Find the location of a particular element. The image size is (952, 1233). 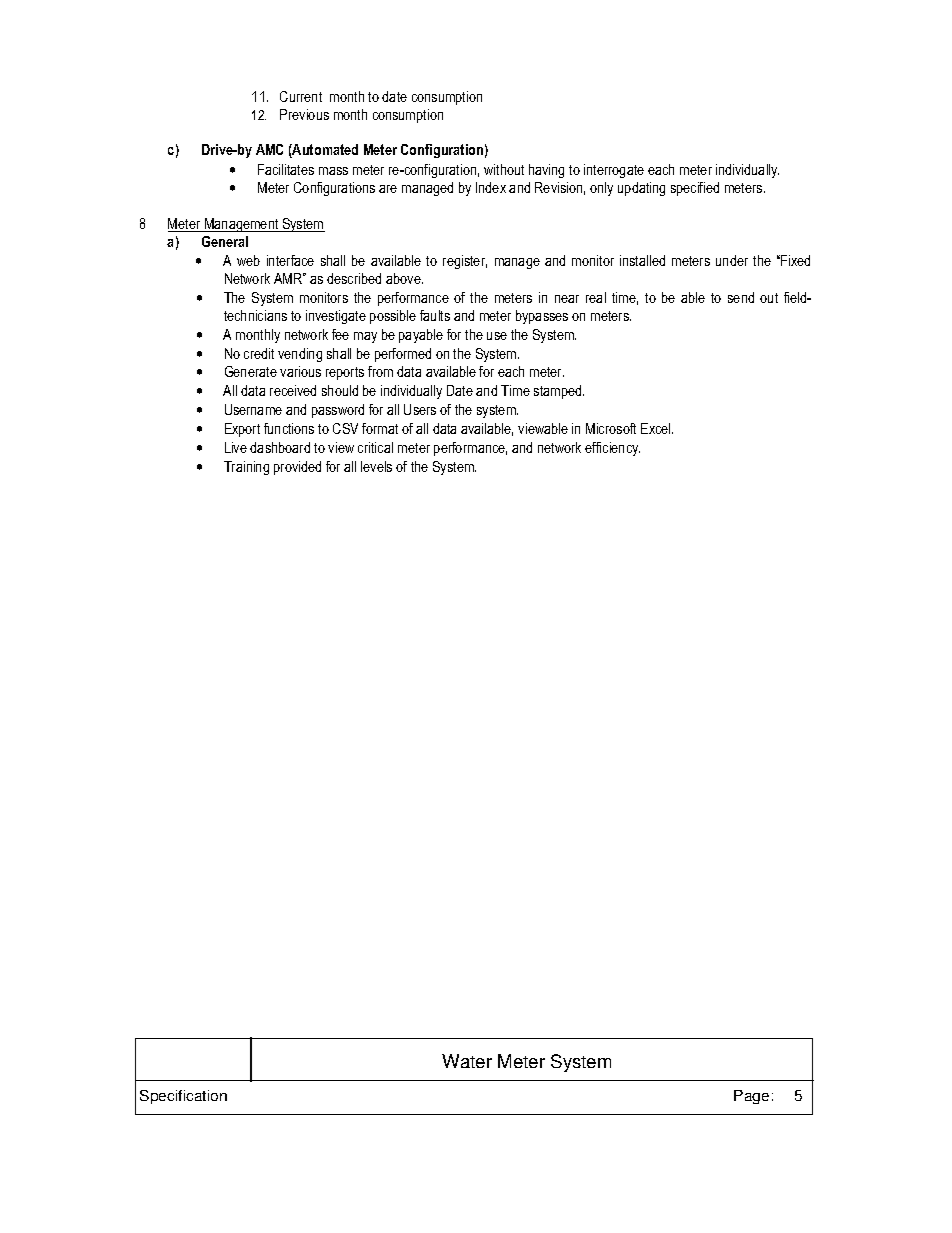

levels is located at coordinates (376, 466).
